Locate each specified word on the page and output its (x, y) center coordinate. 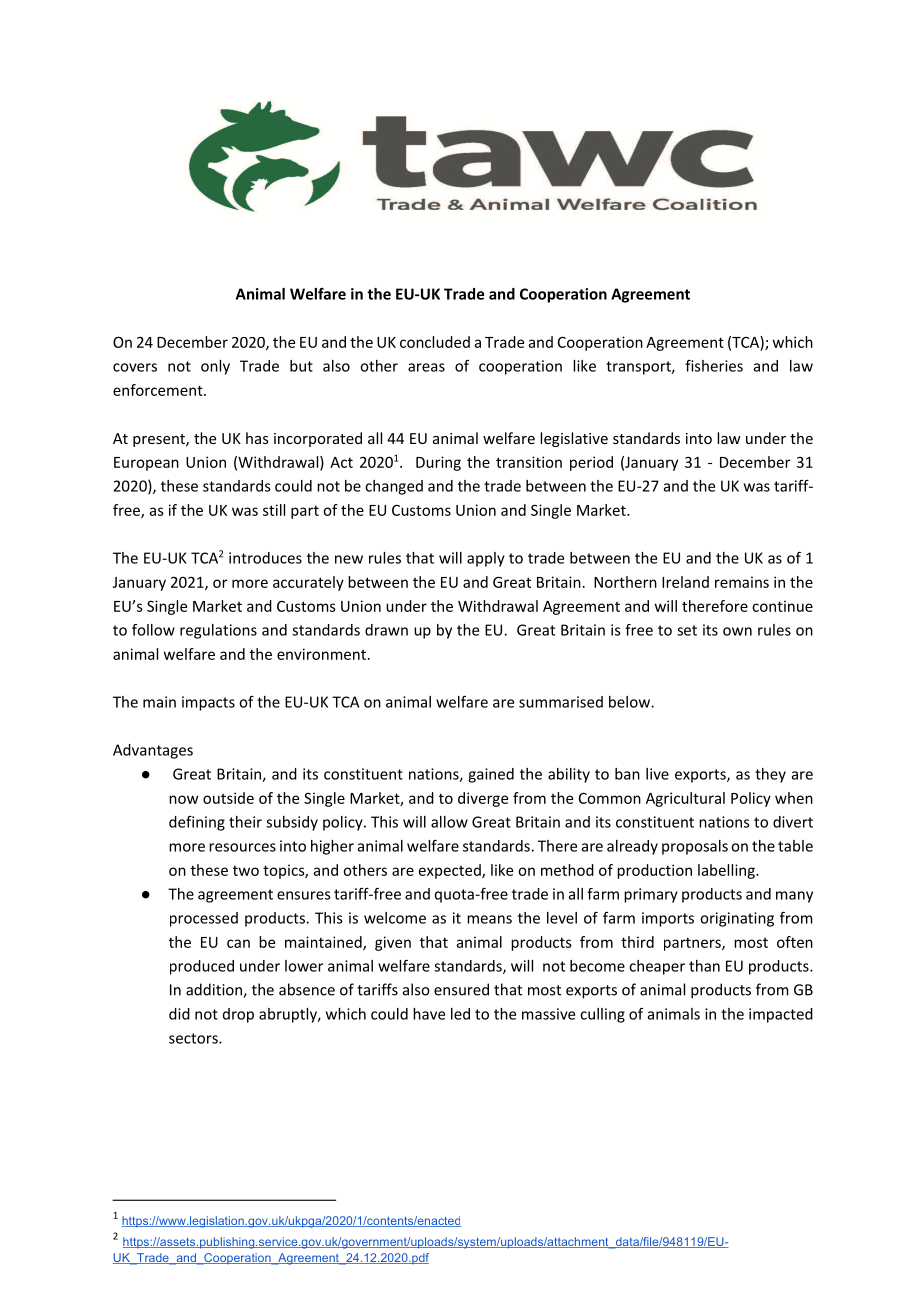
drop (238, 1015)
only (215, 367)
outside (228, 798)
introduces (265, 558)
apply (486, 559)
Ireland (685, 582)
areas (426, 367)
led (460, 1014)
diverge (483, 799)
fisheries (714, 365)
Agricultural (685, 799)
